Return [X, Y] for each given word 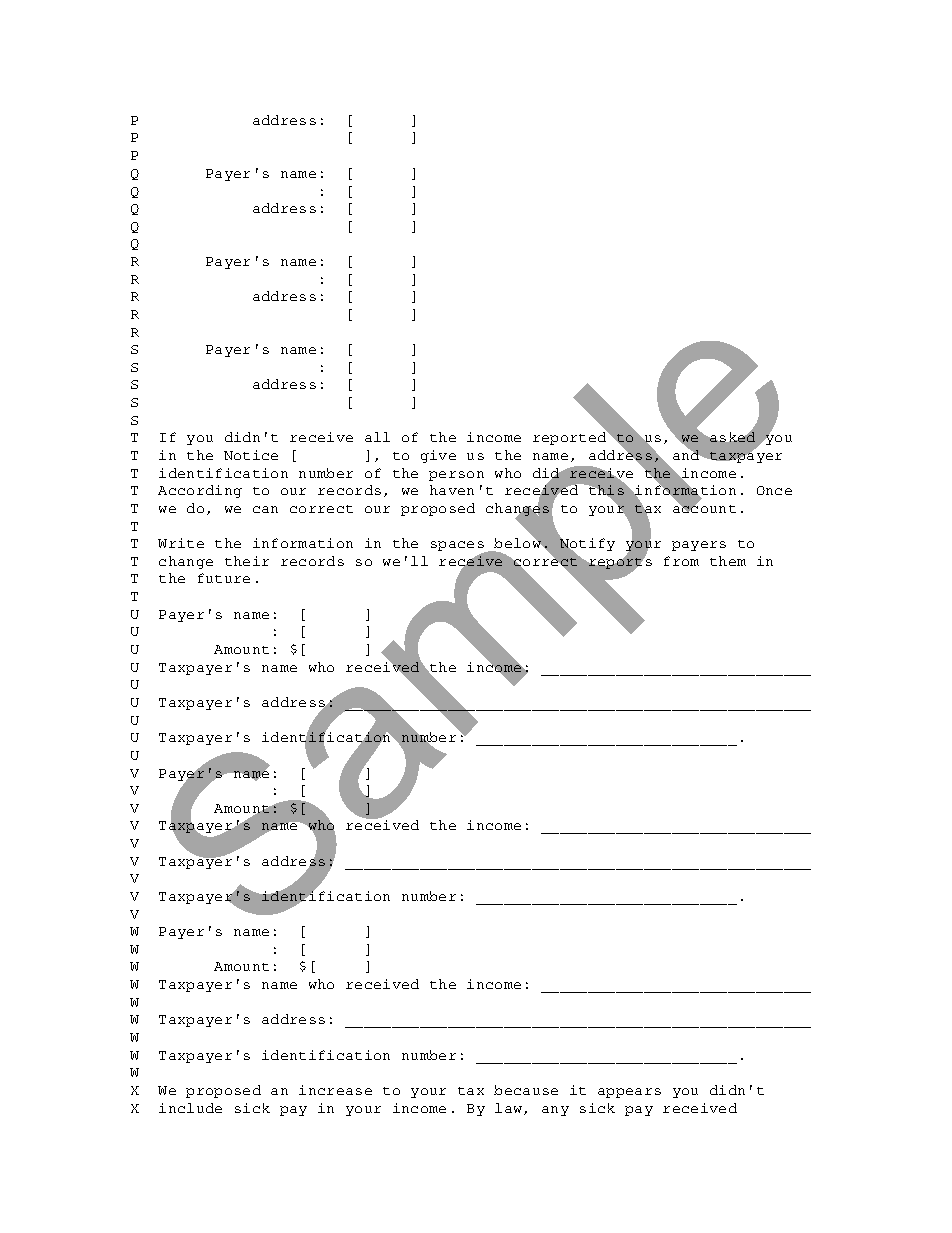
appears [629, 1093]
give [438, 456]
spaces [458, 547]
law [510, 1109]
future [224, 578]
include [190, 1108]
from [681, 561]
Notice [251, 455]
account [704, 507]
